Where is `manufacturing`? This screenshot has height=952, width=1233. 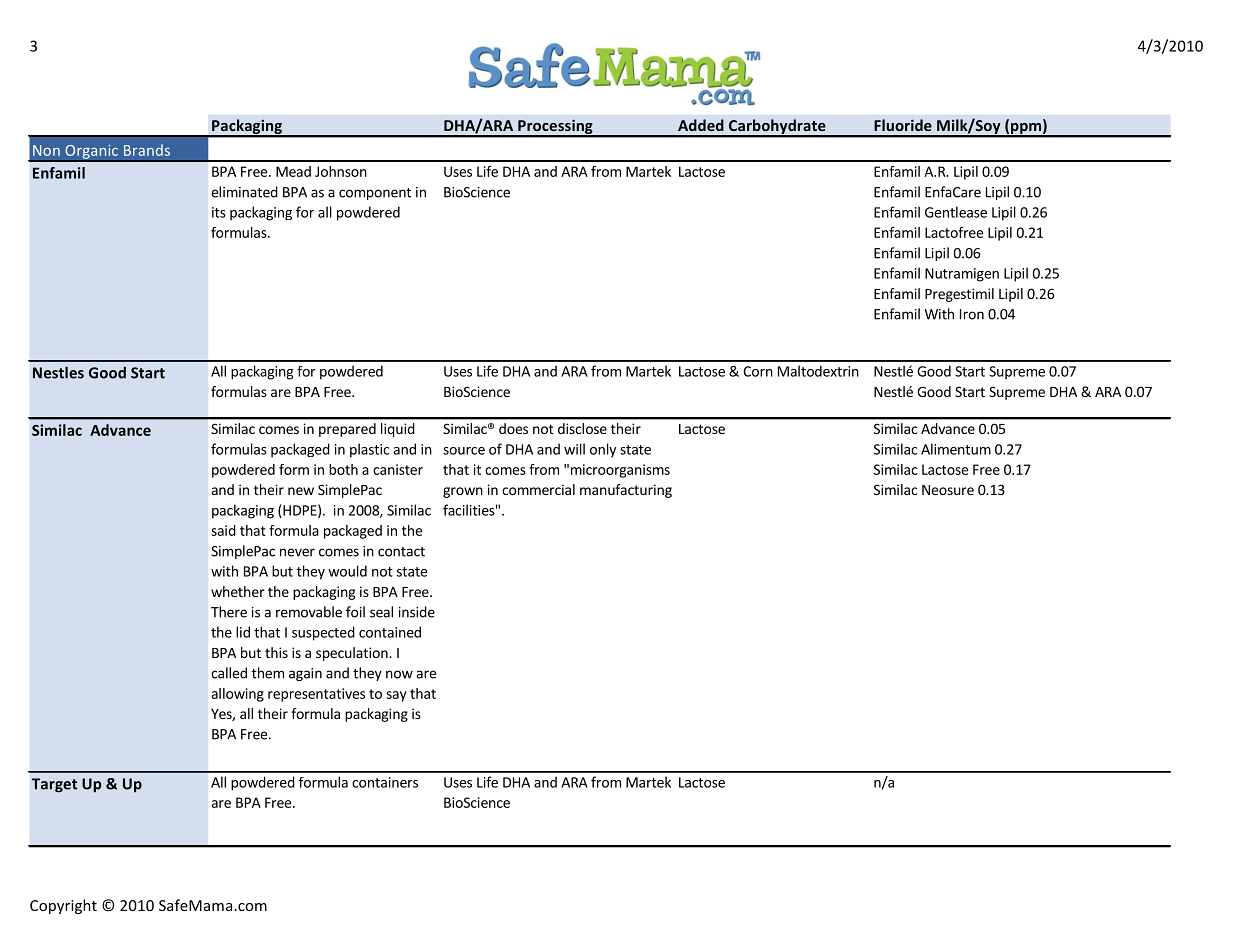
manufacturing is located at coordinates (626, 491).
